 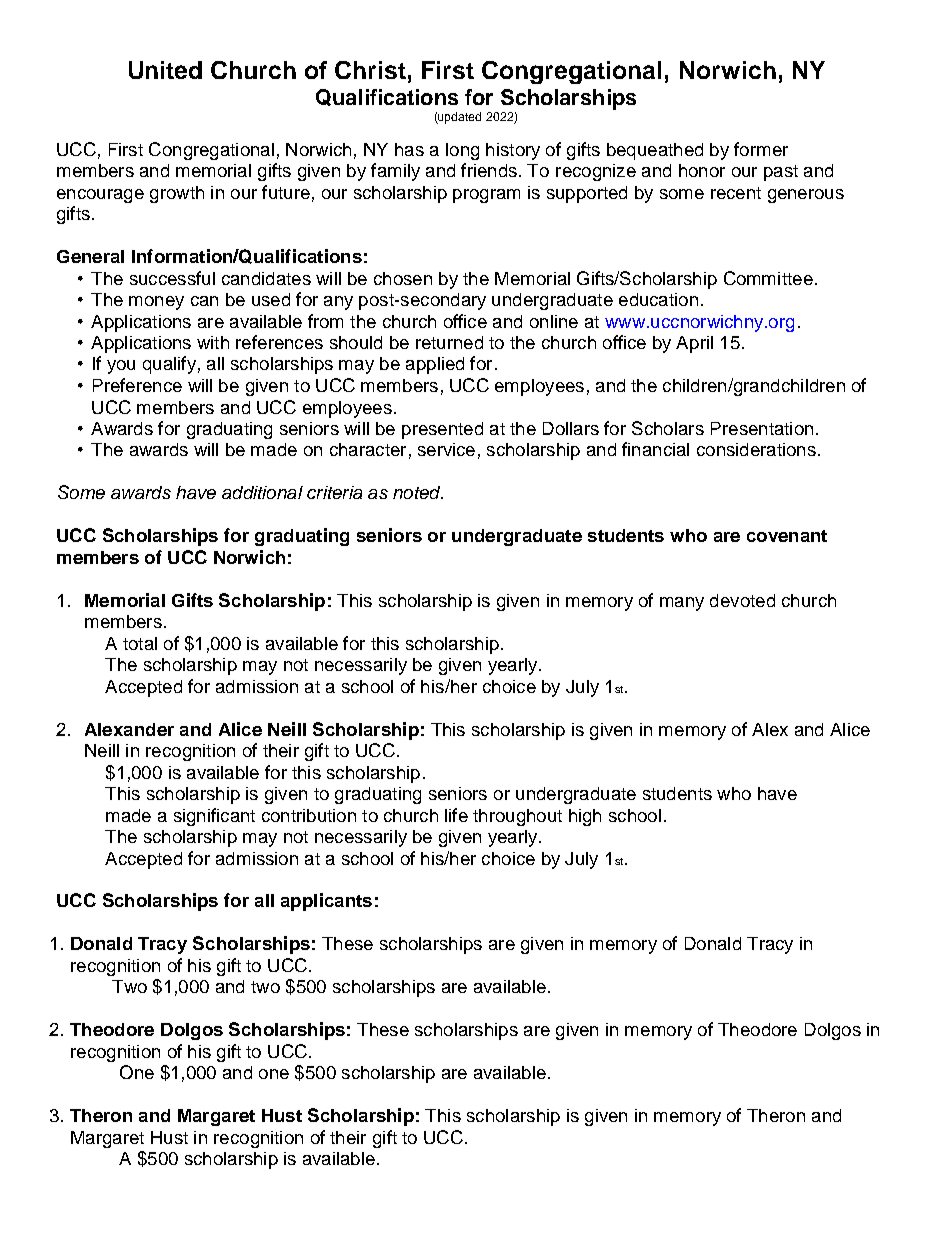 What do you see at coordinates (435, 365) in the image?
I see `applied` at bounding box center [435, 365].
